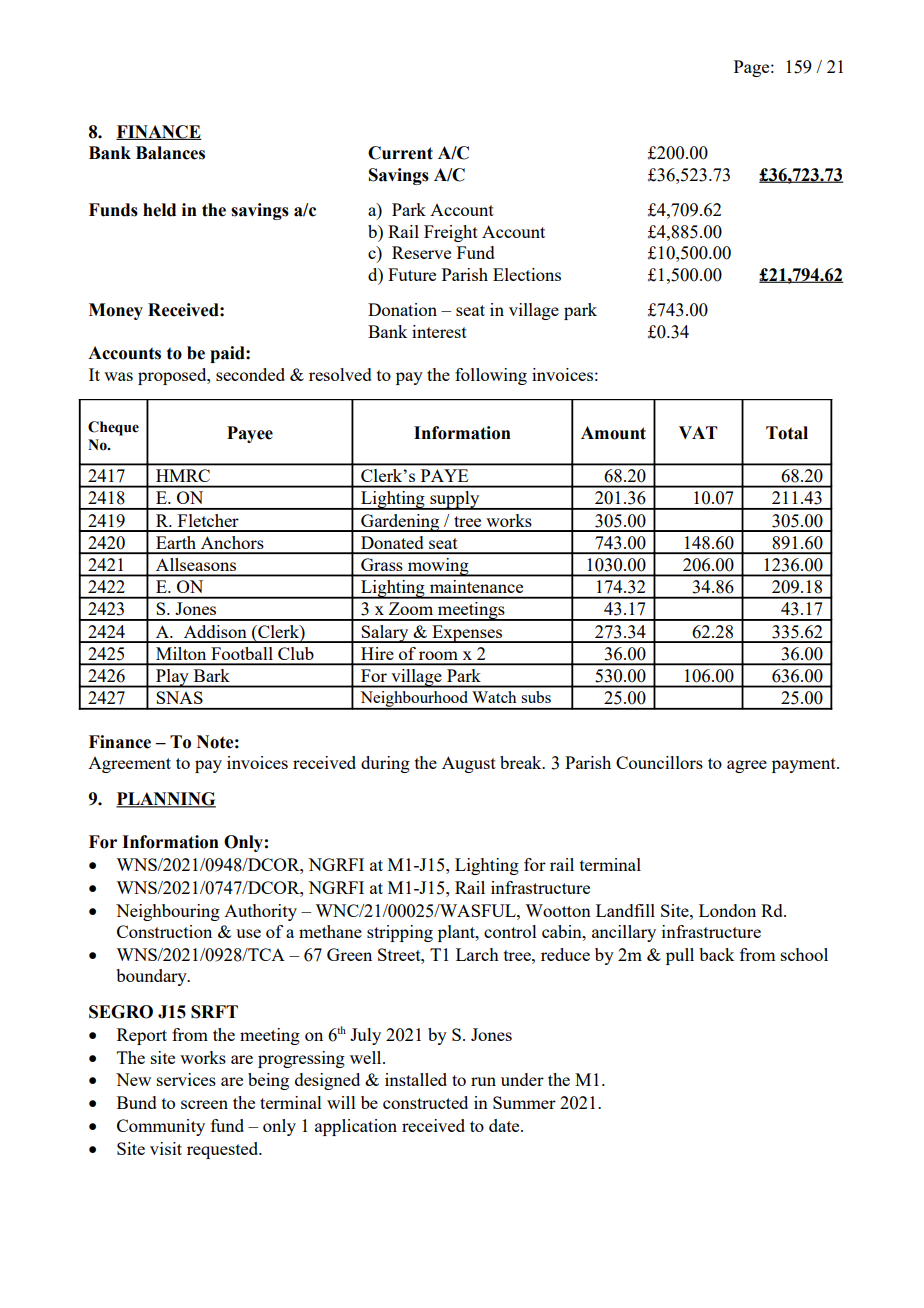  Describe the element at coordinates (400, 153) in the screenshot. I see `Current` at that location.
